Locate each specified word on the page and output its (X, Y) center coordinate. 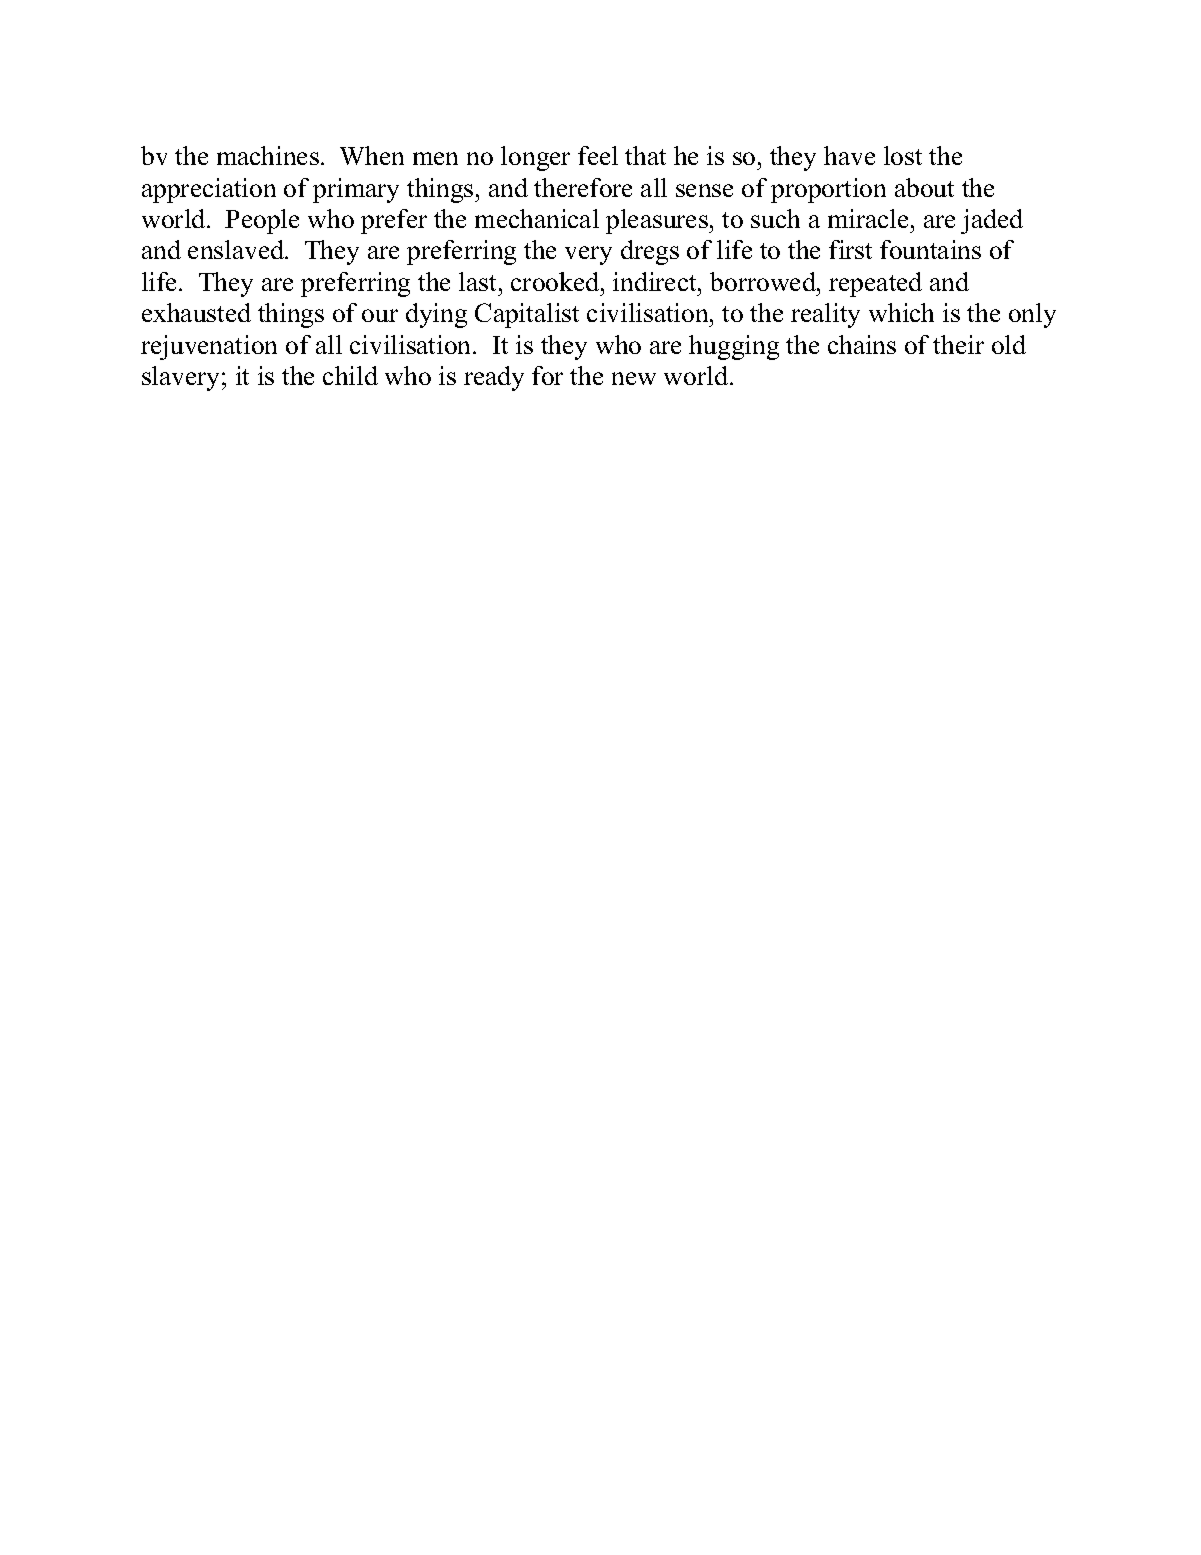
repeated (875, 284)
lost (903, 155)
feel (598, 155)
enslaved (237, 249)
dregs (650, 252)
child (350, 375)
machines (268, 155)
